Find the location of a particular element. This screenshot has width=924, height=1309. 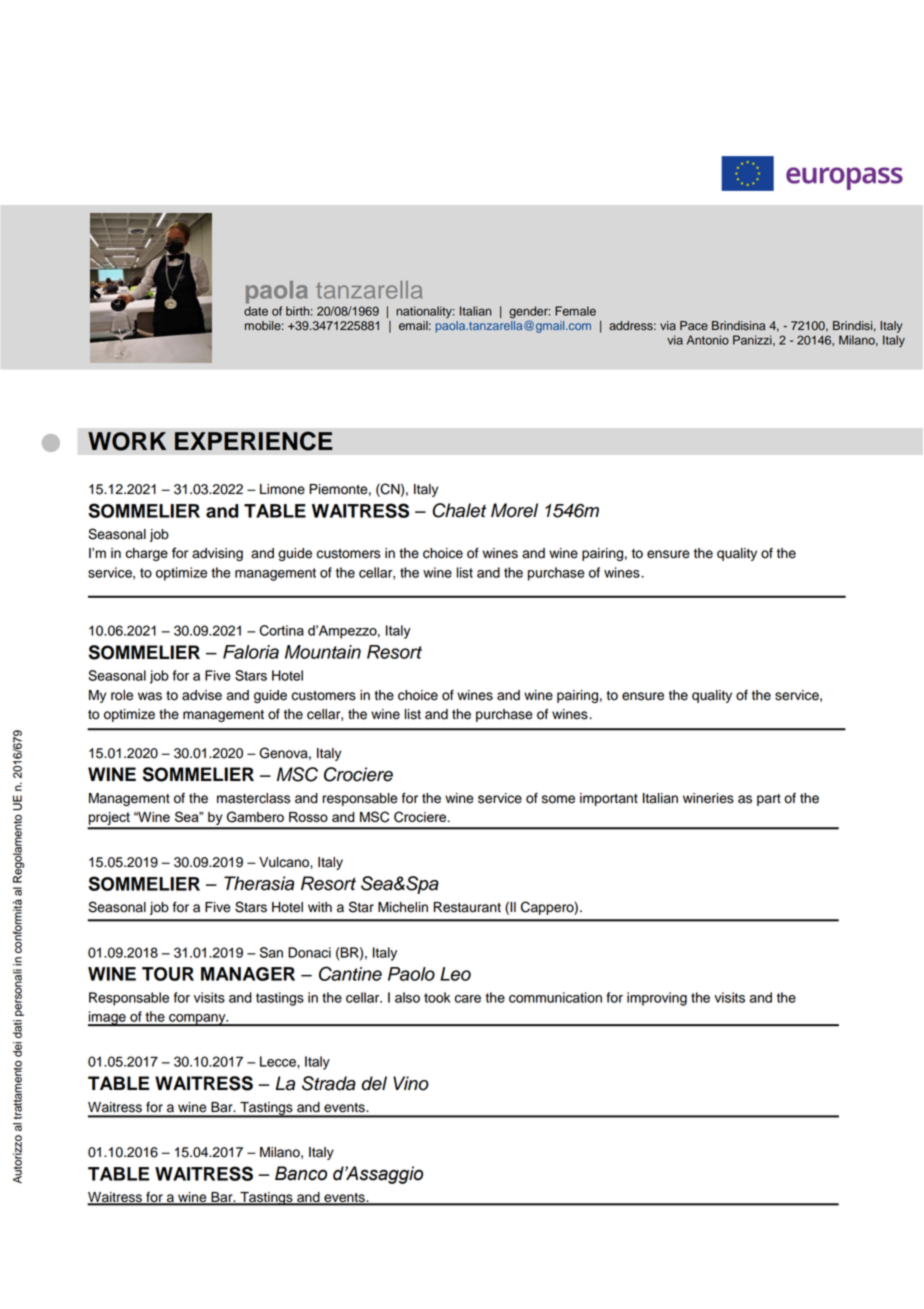

Chalet is located at coordinates (459, 510).
